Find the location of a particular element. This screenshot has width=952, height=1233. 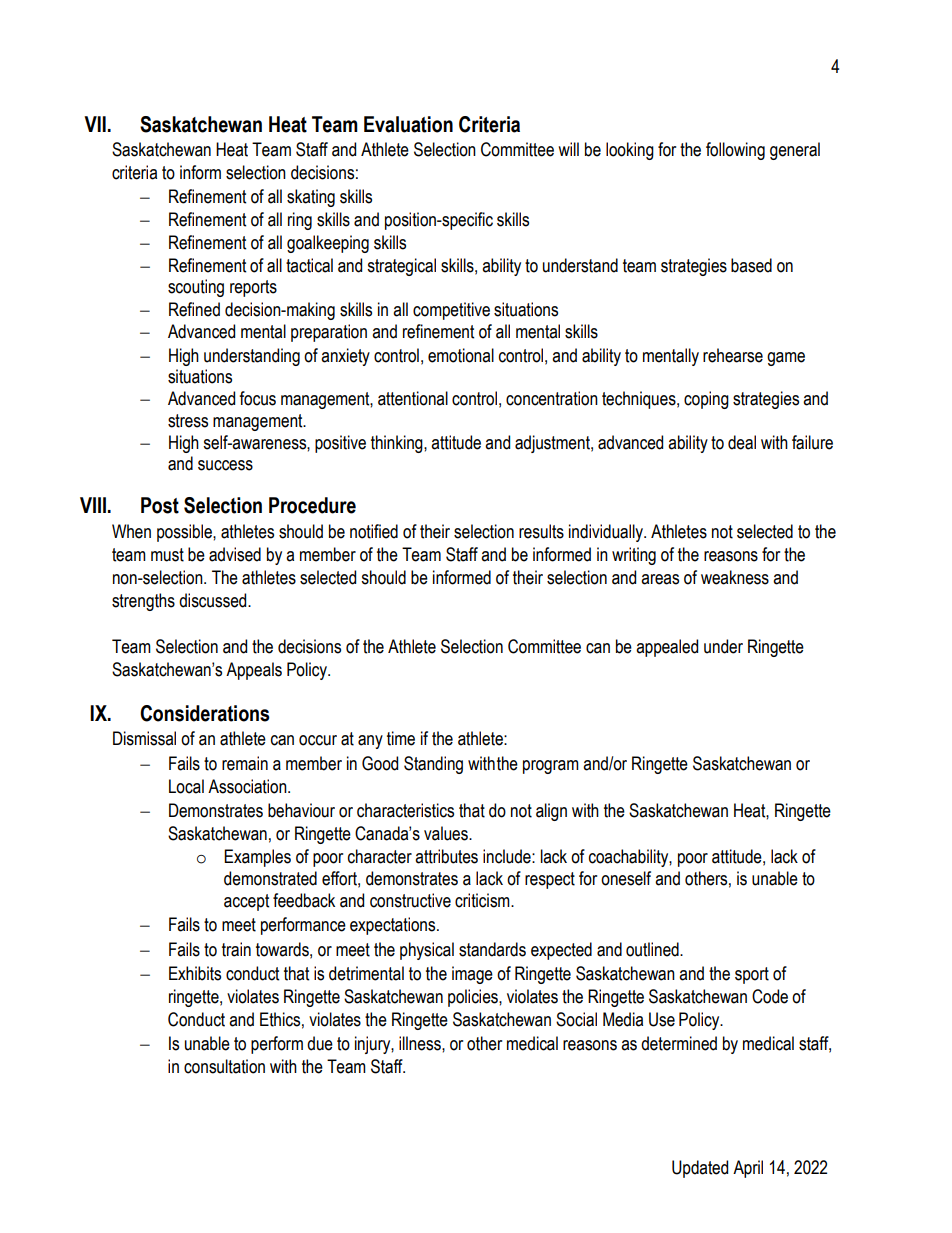

skating is located at coordinates (311, 198).
